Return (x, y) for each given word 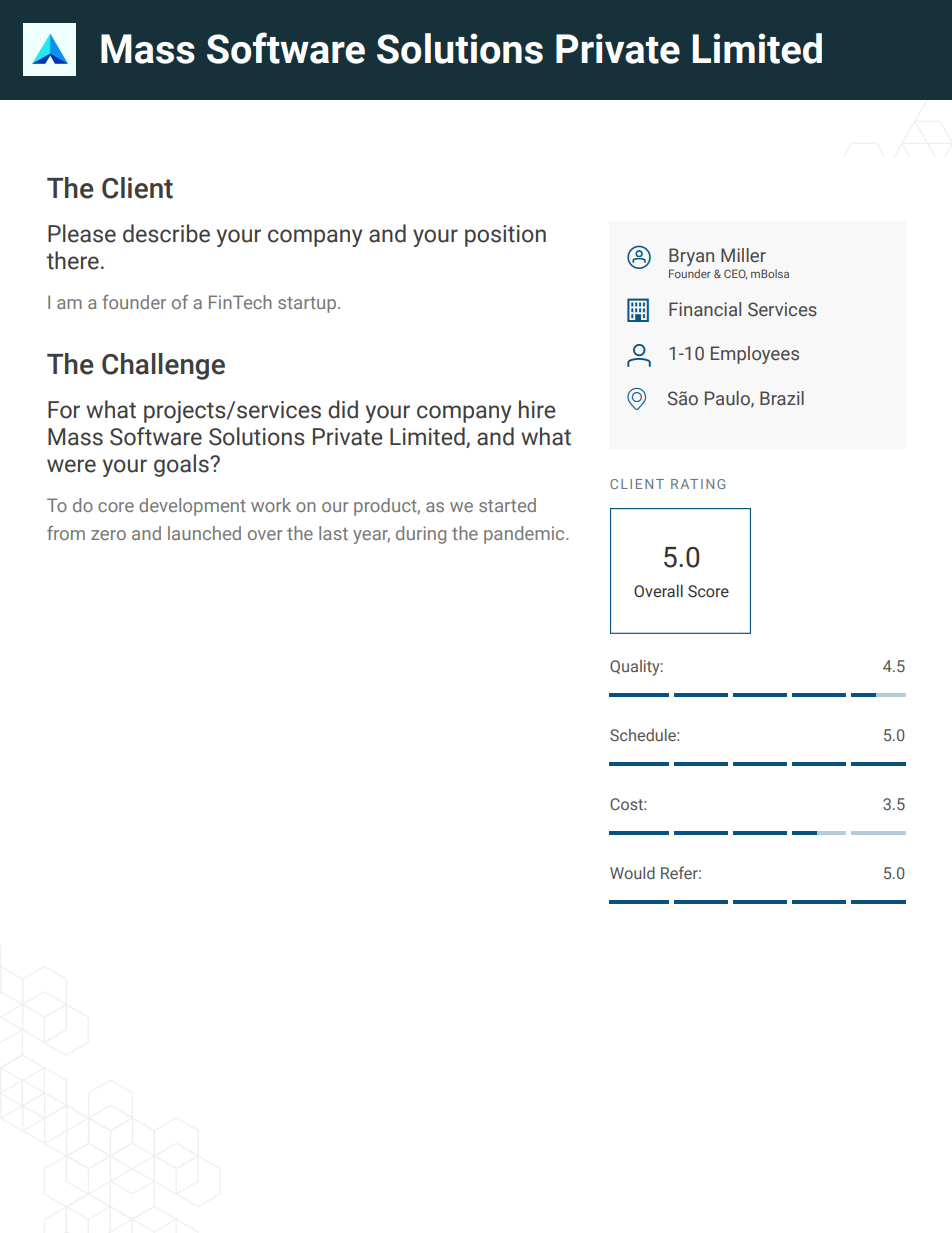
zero (108, 535)
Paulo (728, 399)
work (271, 505)
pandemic (525, 535)
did (343, 409)
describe (166, 233)
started (507, 505)
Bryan (691, 257)
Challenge (163, 366)
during (421, 535)
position (505, 236)
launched (204, 533)
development (192, 507)
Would (632, 873)
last (333, 533)
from (66, 533)
